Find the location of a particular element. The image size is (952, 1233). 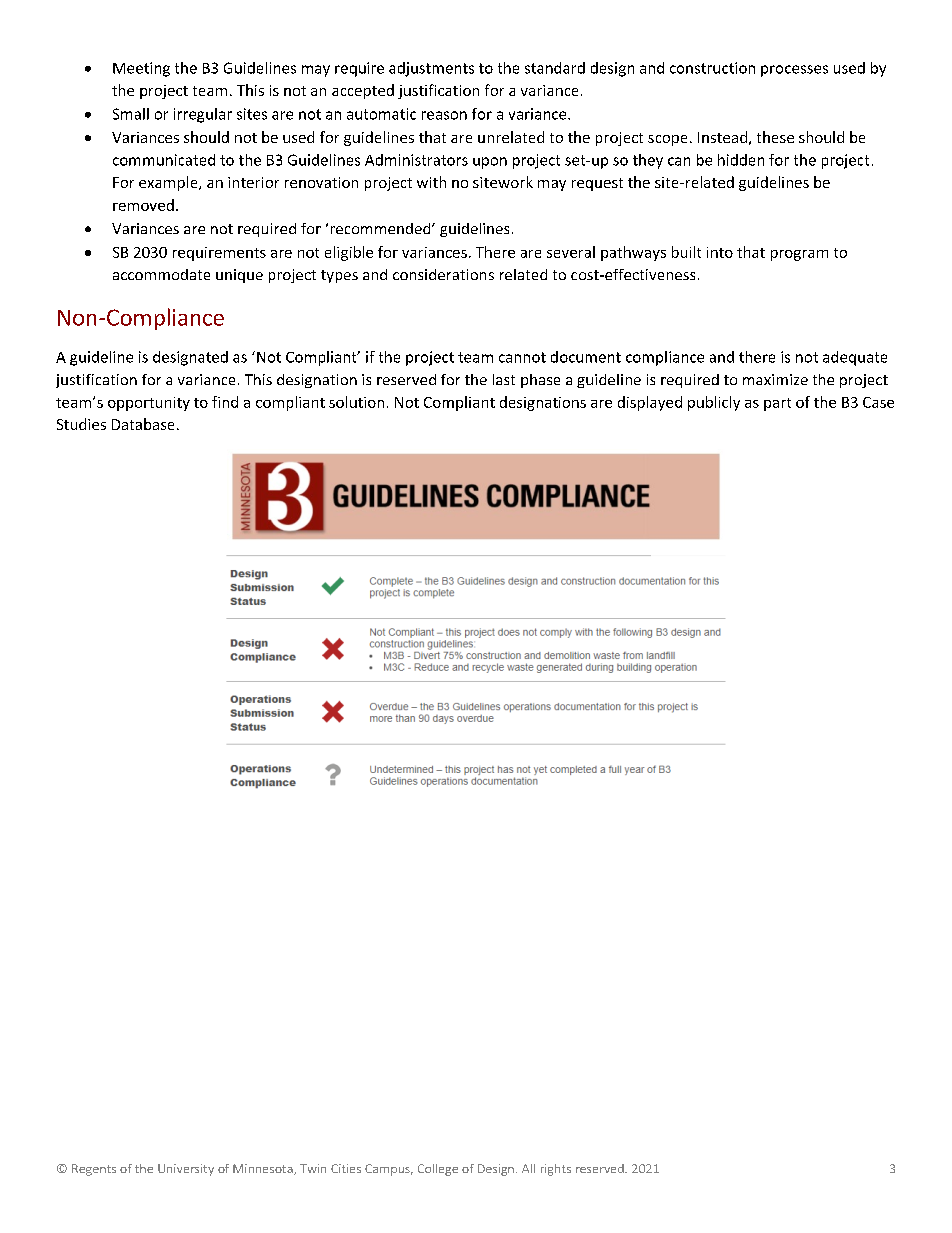

Regents is located at coordinates (94, 1170).
